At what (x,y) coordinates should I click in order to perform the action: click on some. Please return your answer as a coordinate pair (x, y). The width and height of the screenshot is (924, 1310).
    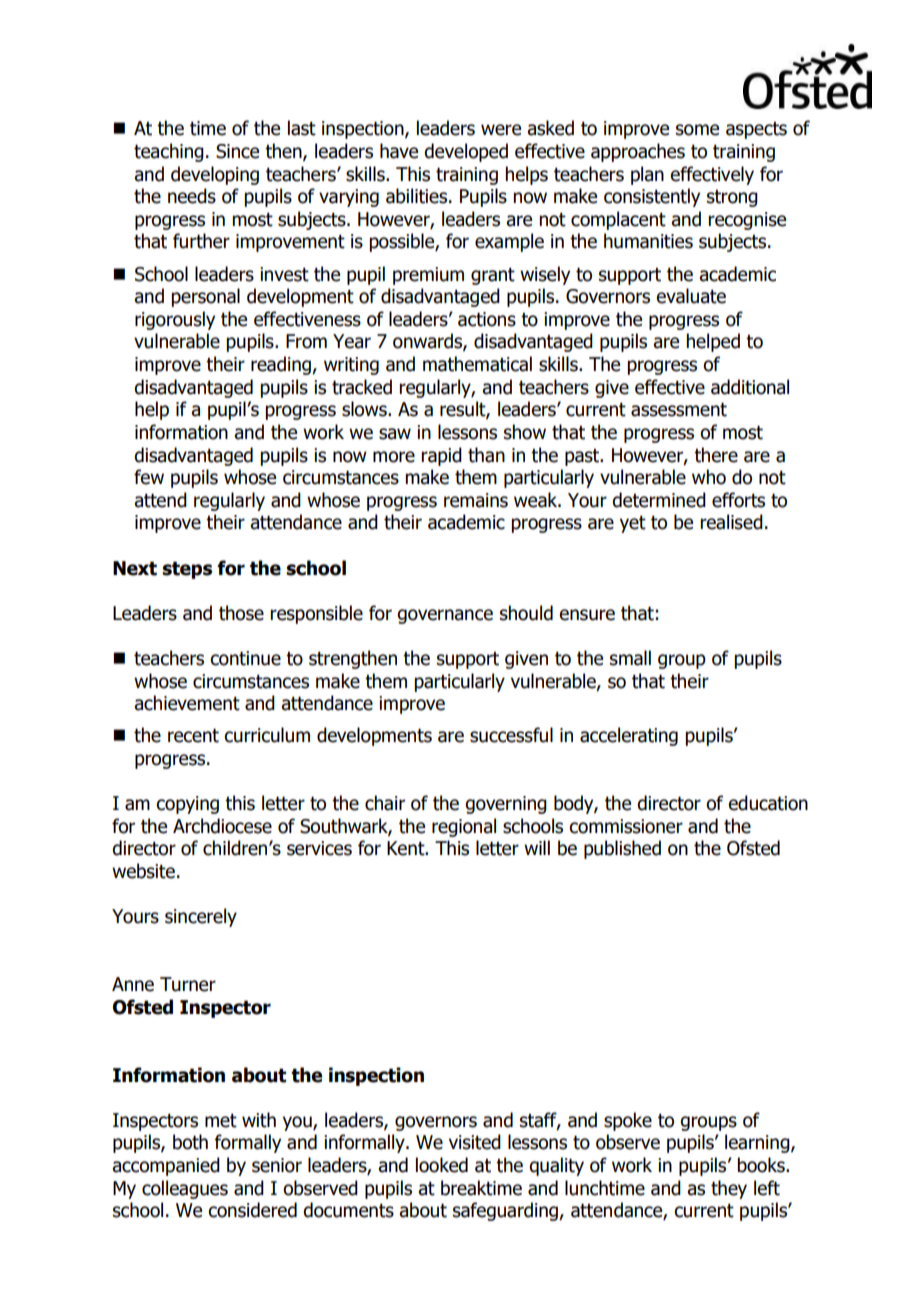
    Looking at the image, I should click on (697, 130).
